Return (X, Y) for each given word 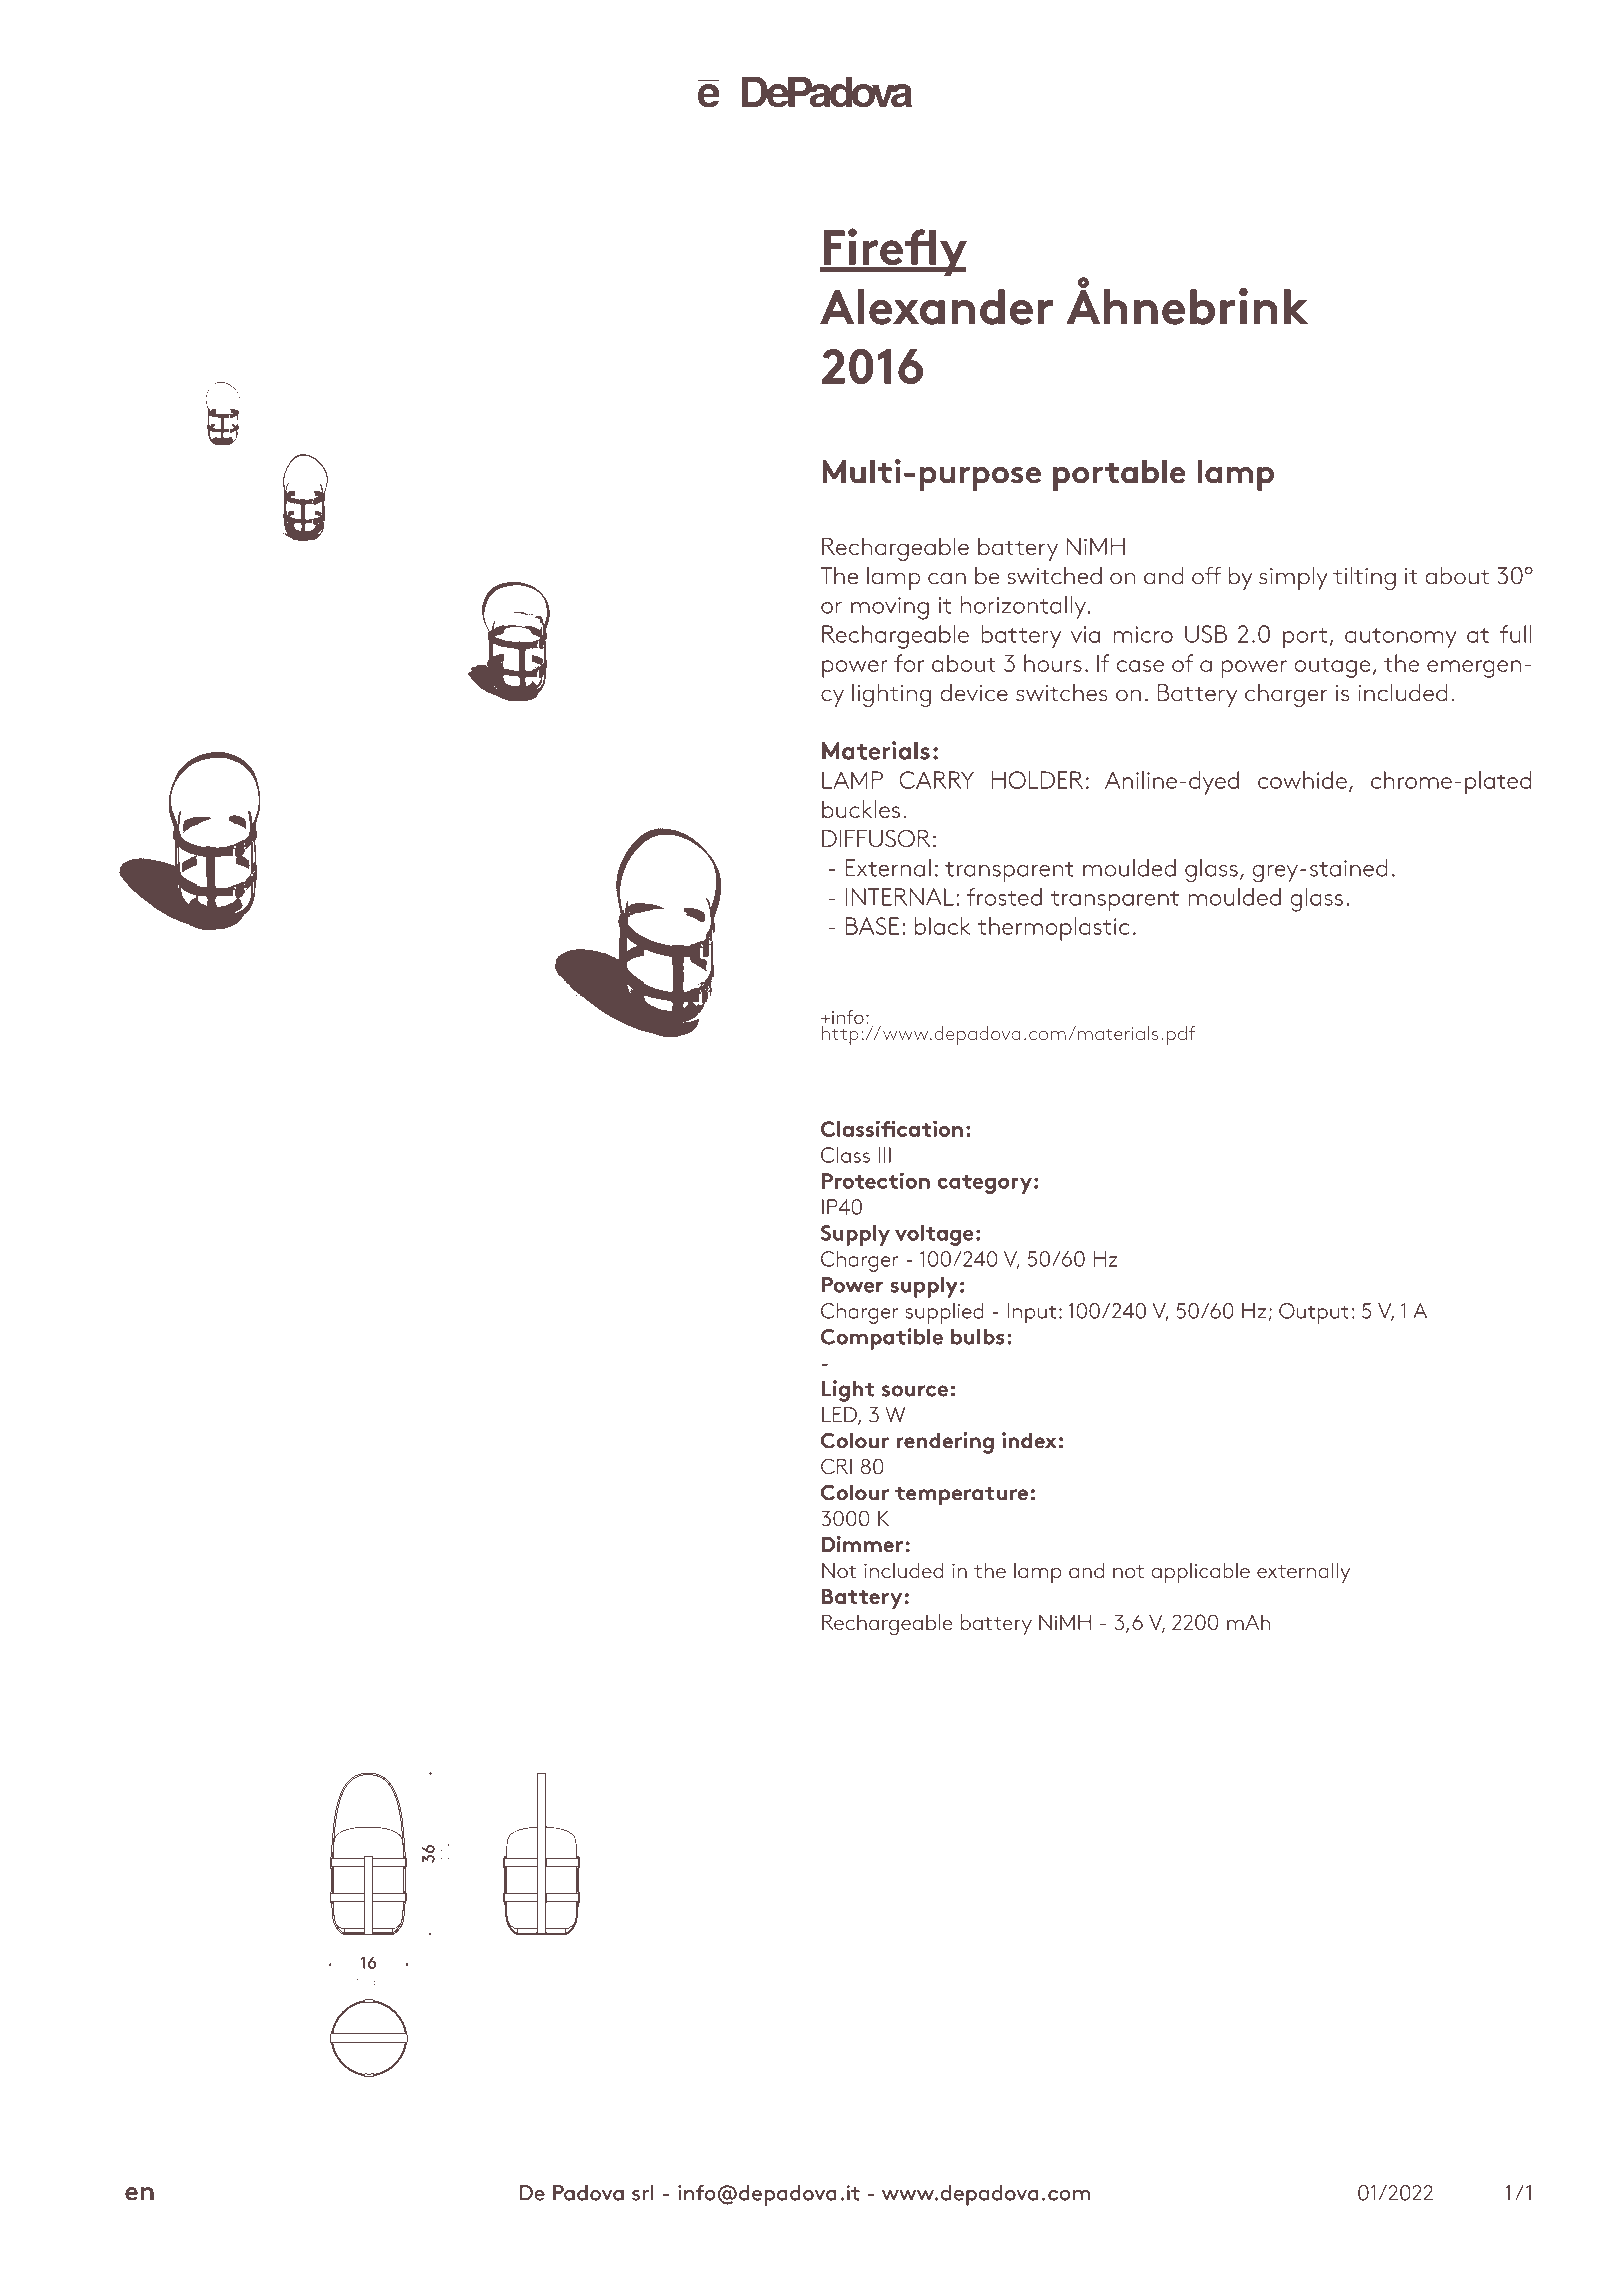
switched (1054, 576)
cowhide (1302, 780)
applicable (1200, 1572)
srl (643, 2193)
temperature (961, 1496)
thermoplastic (1053, 929)
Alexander (936, 307)
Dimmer (862, 1544)
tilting (1364, 578)
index (1029, 1440)
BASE (872, 926)
